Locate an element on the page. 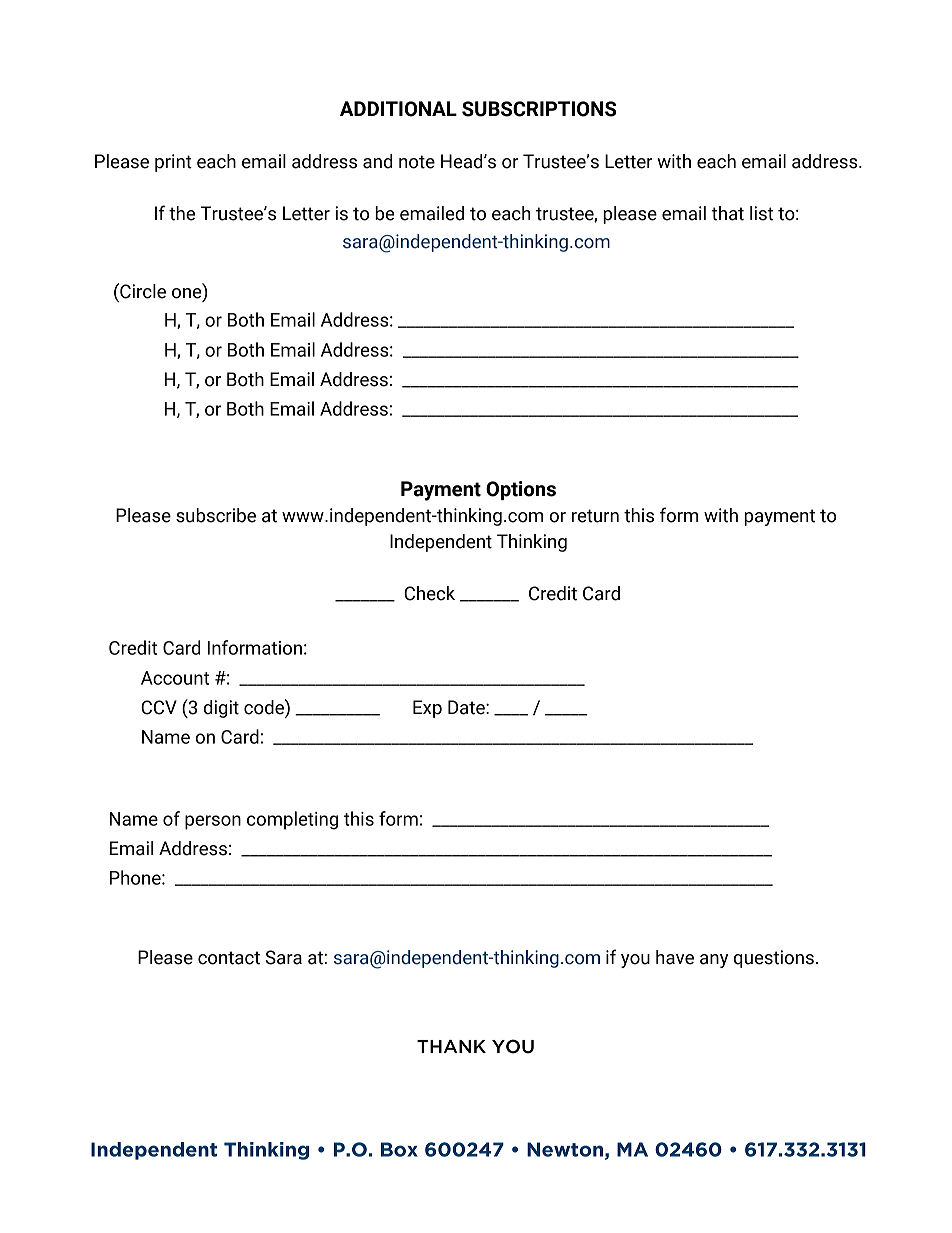 The width and height of the page is (952, 1233). Exp is located at coordinates (427, 709).
